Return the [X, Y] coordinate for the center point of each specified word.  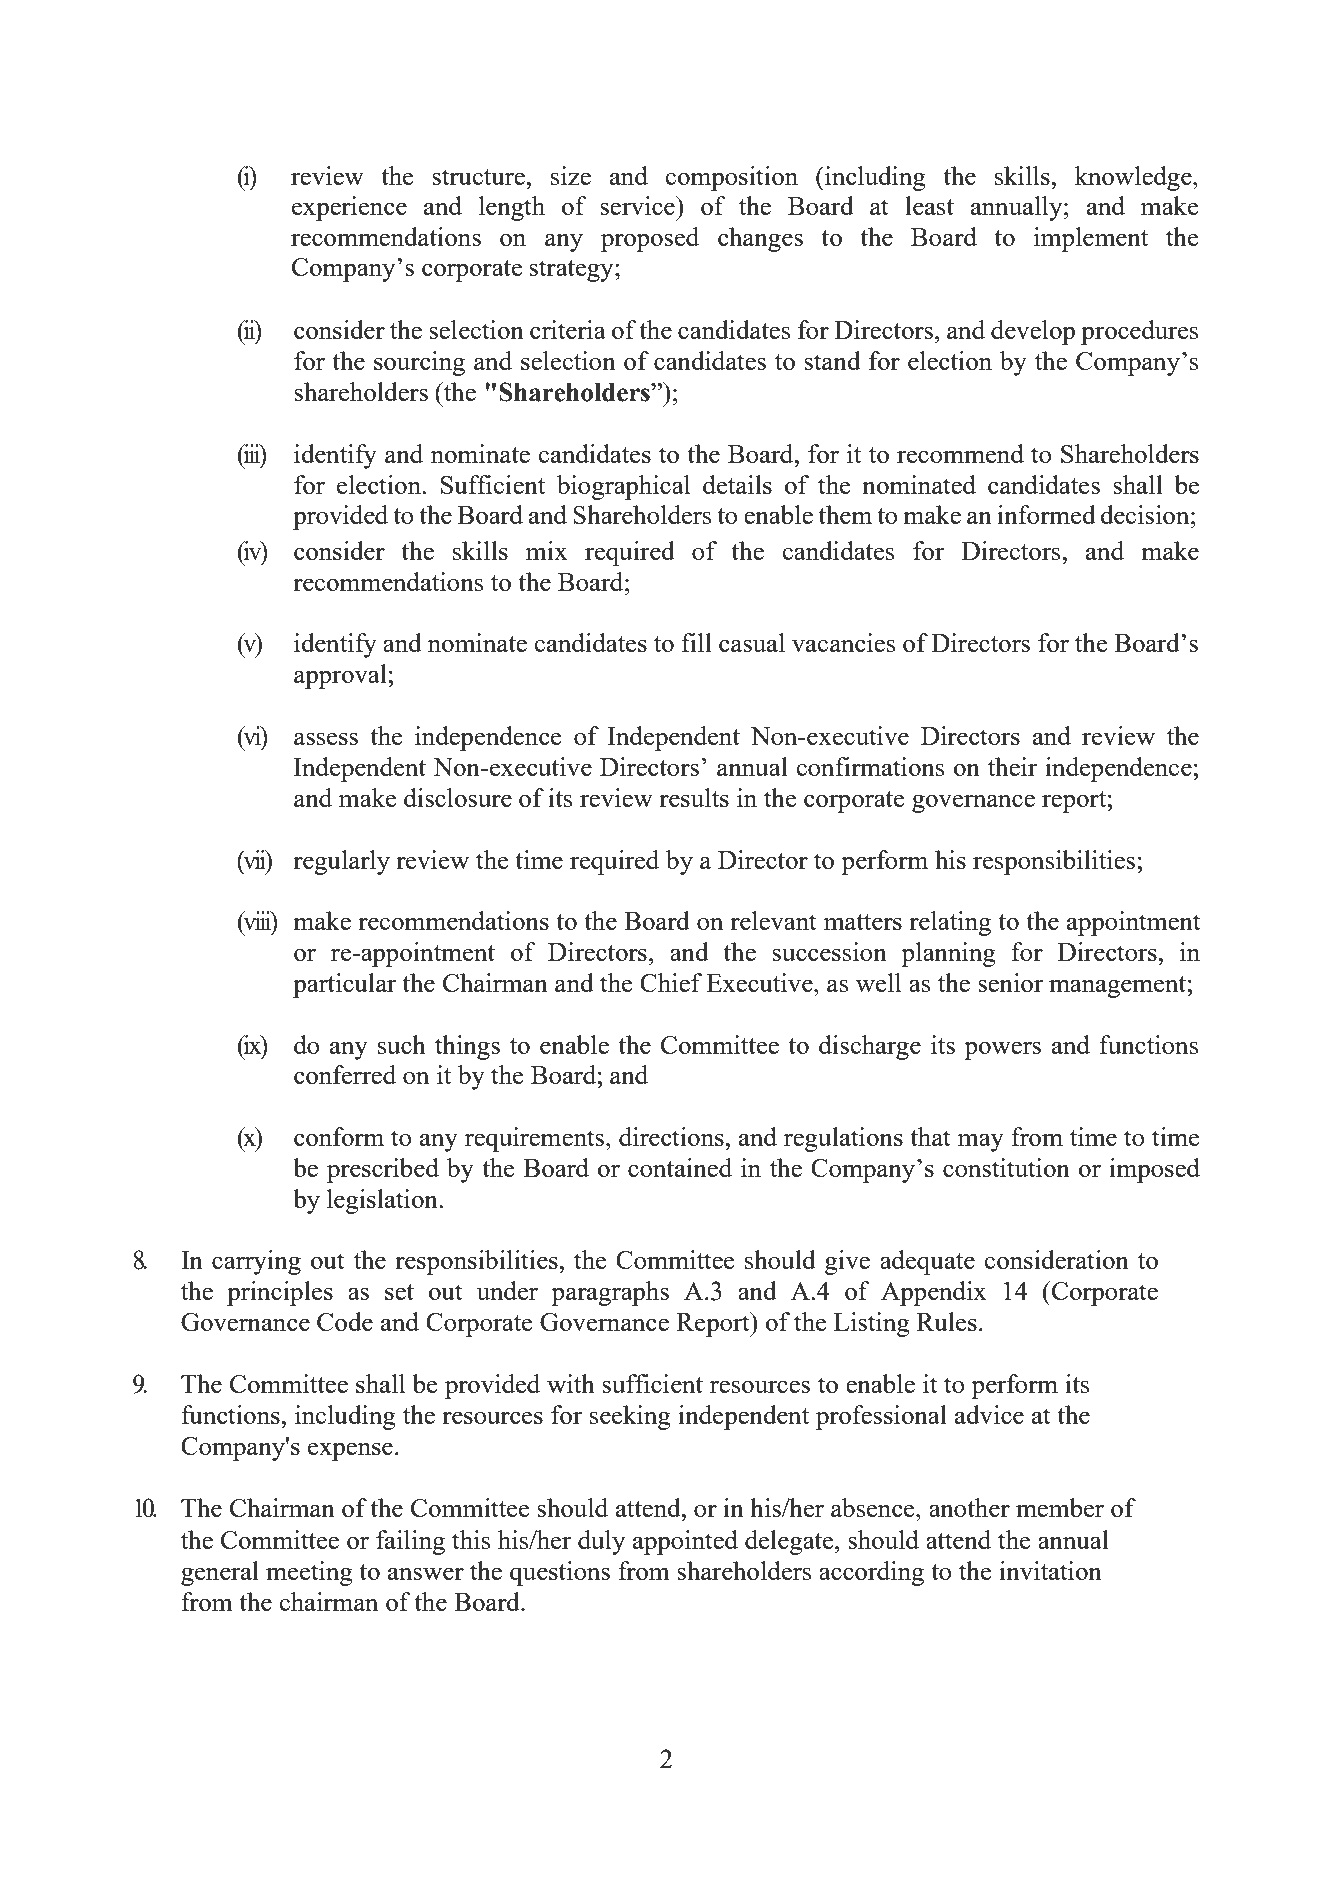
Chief [671, 982]
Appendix [934, 1293]
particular [344, 985]
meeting [309, 1573]
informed [1046, 514]
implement [1091, 239]
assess [326, 739]
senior [1010, 982]
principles [280, 1293]
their [1012, 766]
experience [349, 208]
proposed [650, 239]
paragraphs [610, 1293]
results [694, 797]
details [737, 484]
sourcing [419, 363]
